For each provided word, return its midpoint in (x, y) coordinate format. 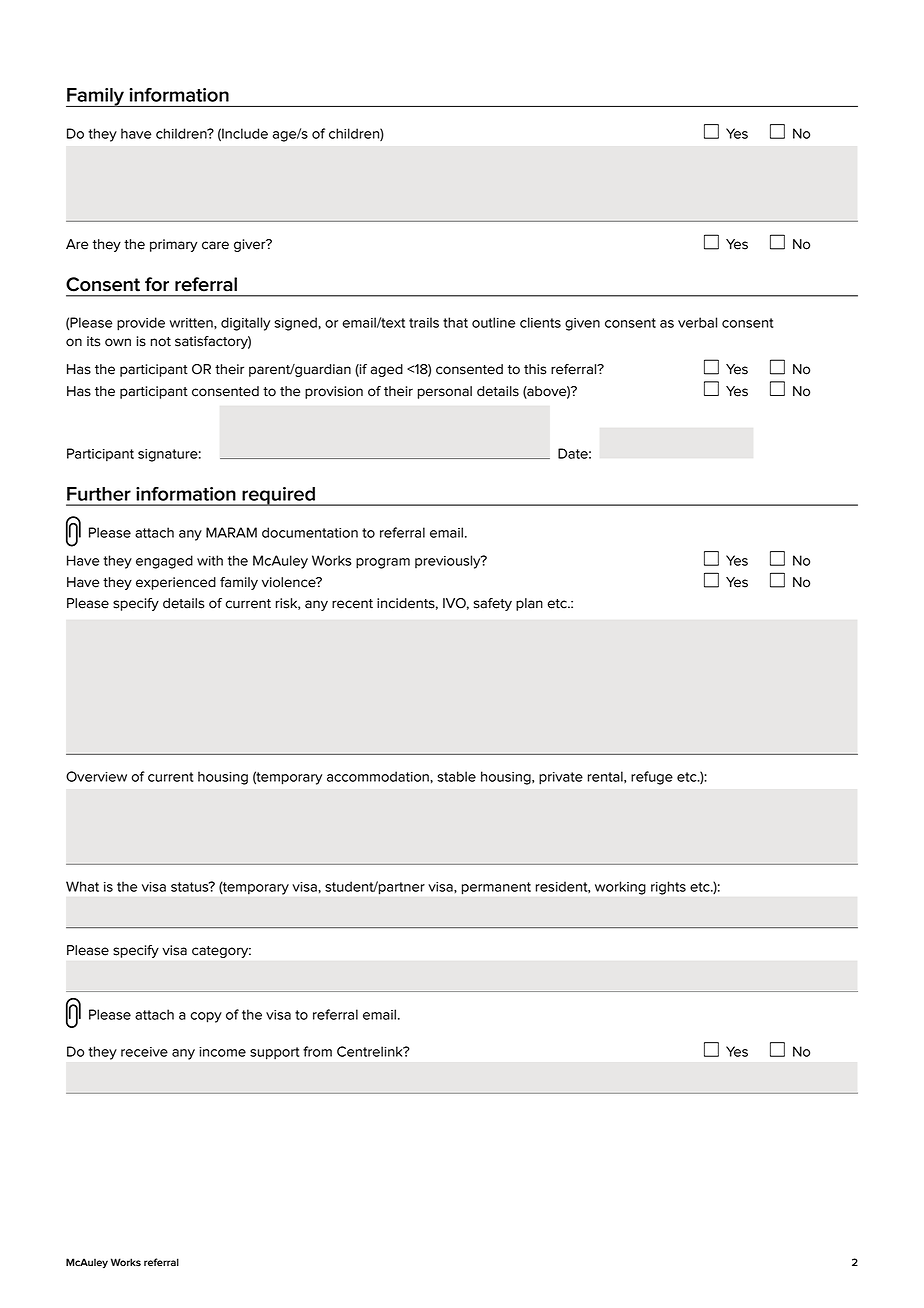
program (383, 563)
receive (144, 1052)
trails (424, 322)
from (317, 1051)
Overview (96, 776)
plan (529, 604)
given (582, 324)
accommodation (379, 776)
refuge (652, 778)
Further (99, 494)
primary (173, 245)
